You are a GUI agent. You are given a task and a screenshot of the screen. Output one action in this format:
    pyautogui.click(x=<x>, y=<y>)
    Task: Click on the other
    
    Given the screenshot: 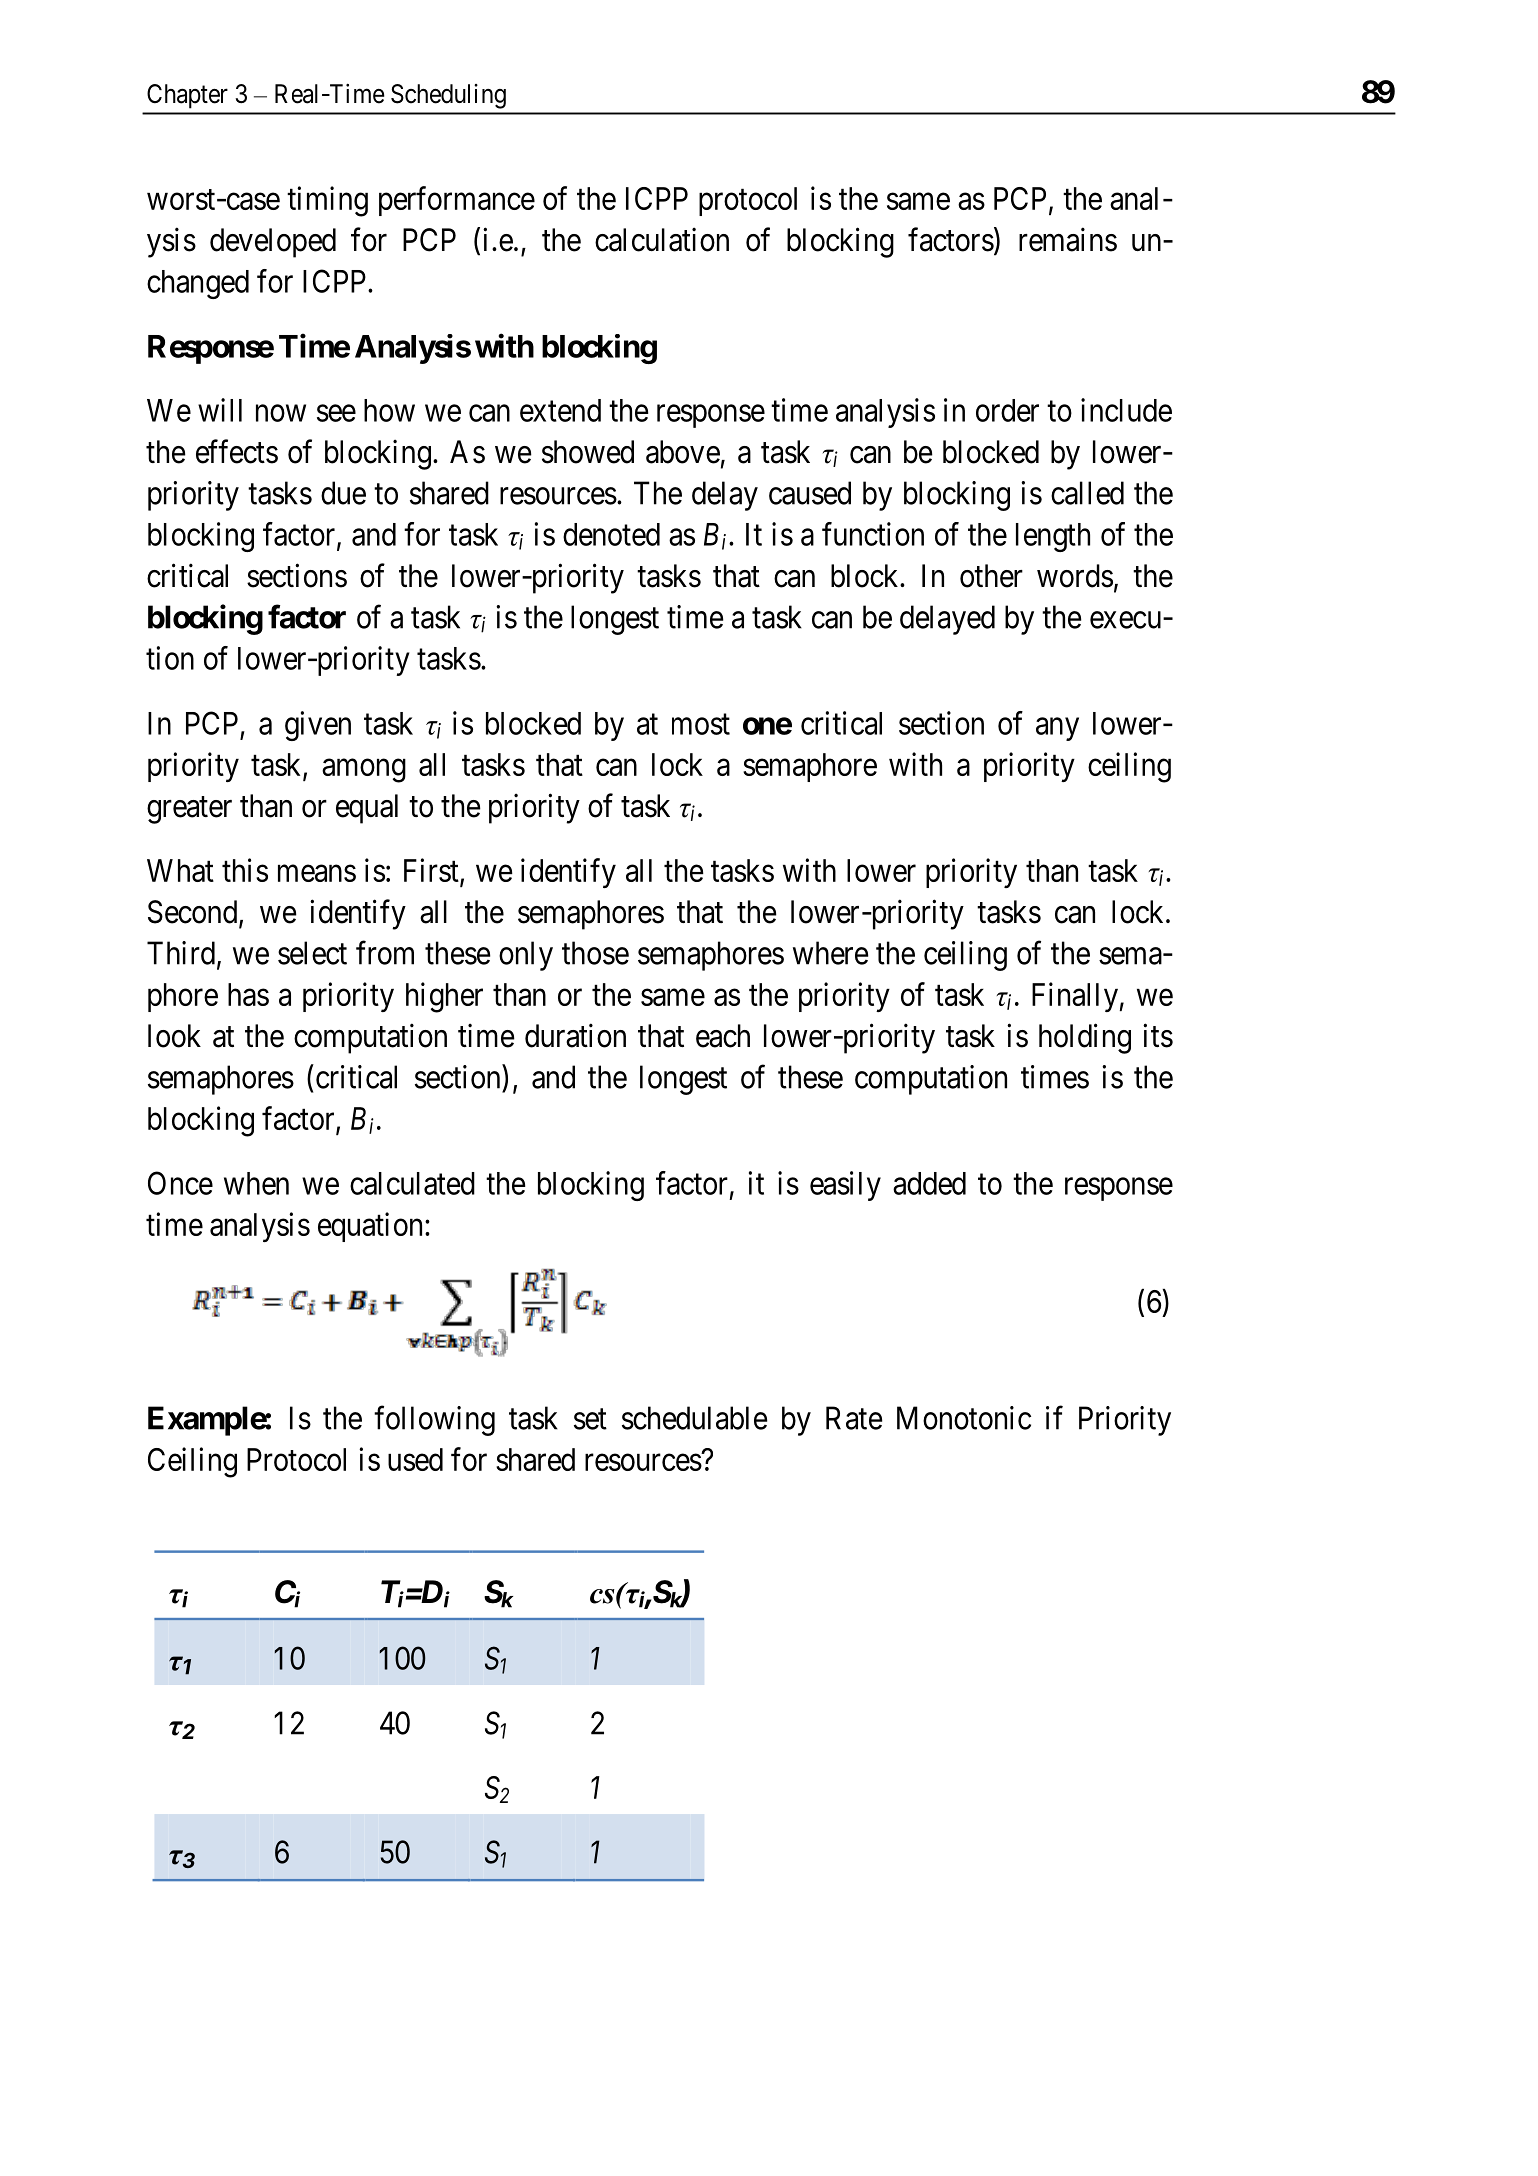 What is the action you would take?
    pyautogui.click(x=991, y=576)
